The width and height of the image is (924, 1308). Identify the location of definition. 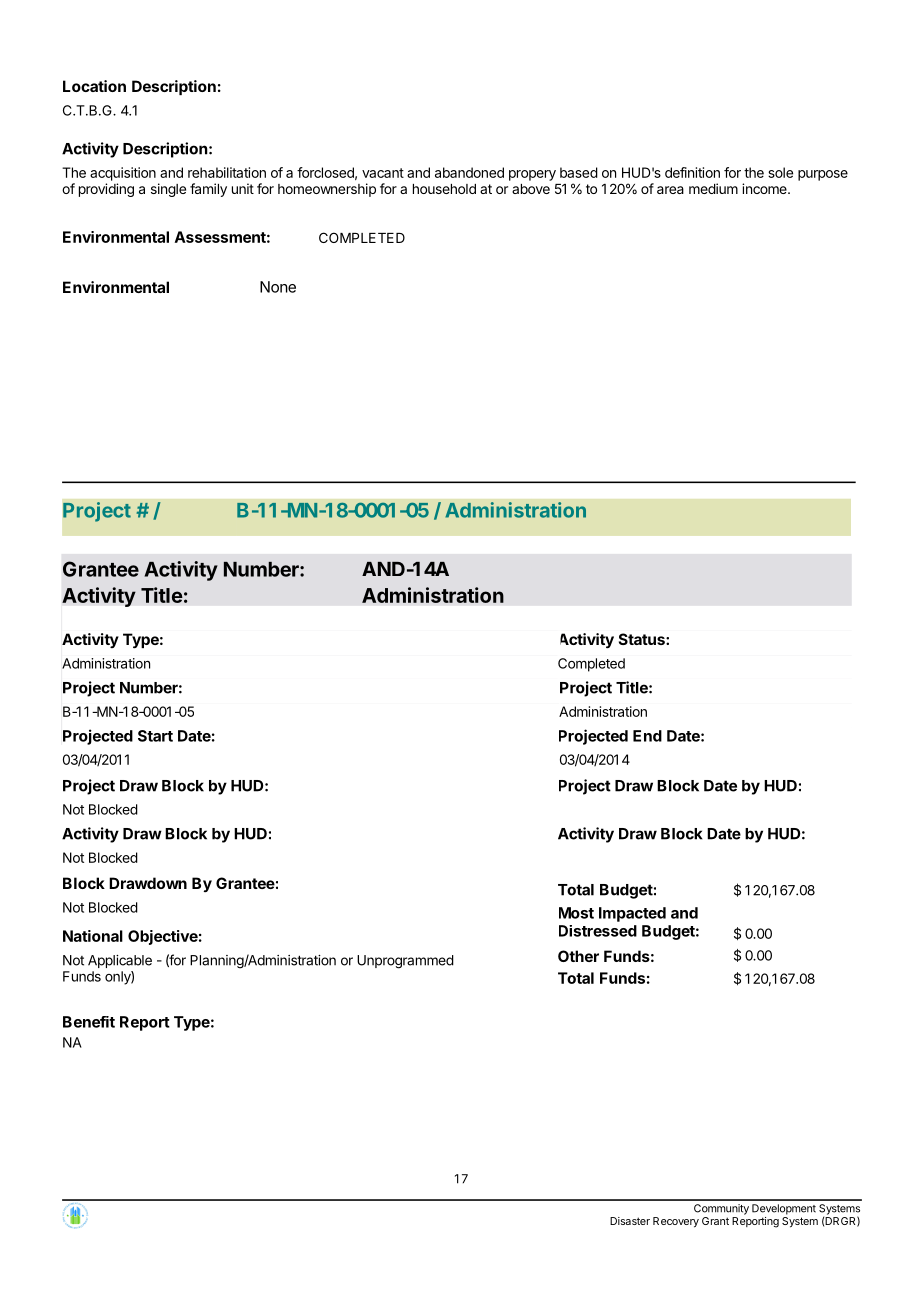
(692, 172).
